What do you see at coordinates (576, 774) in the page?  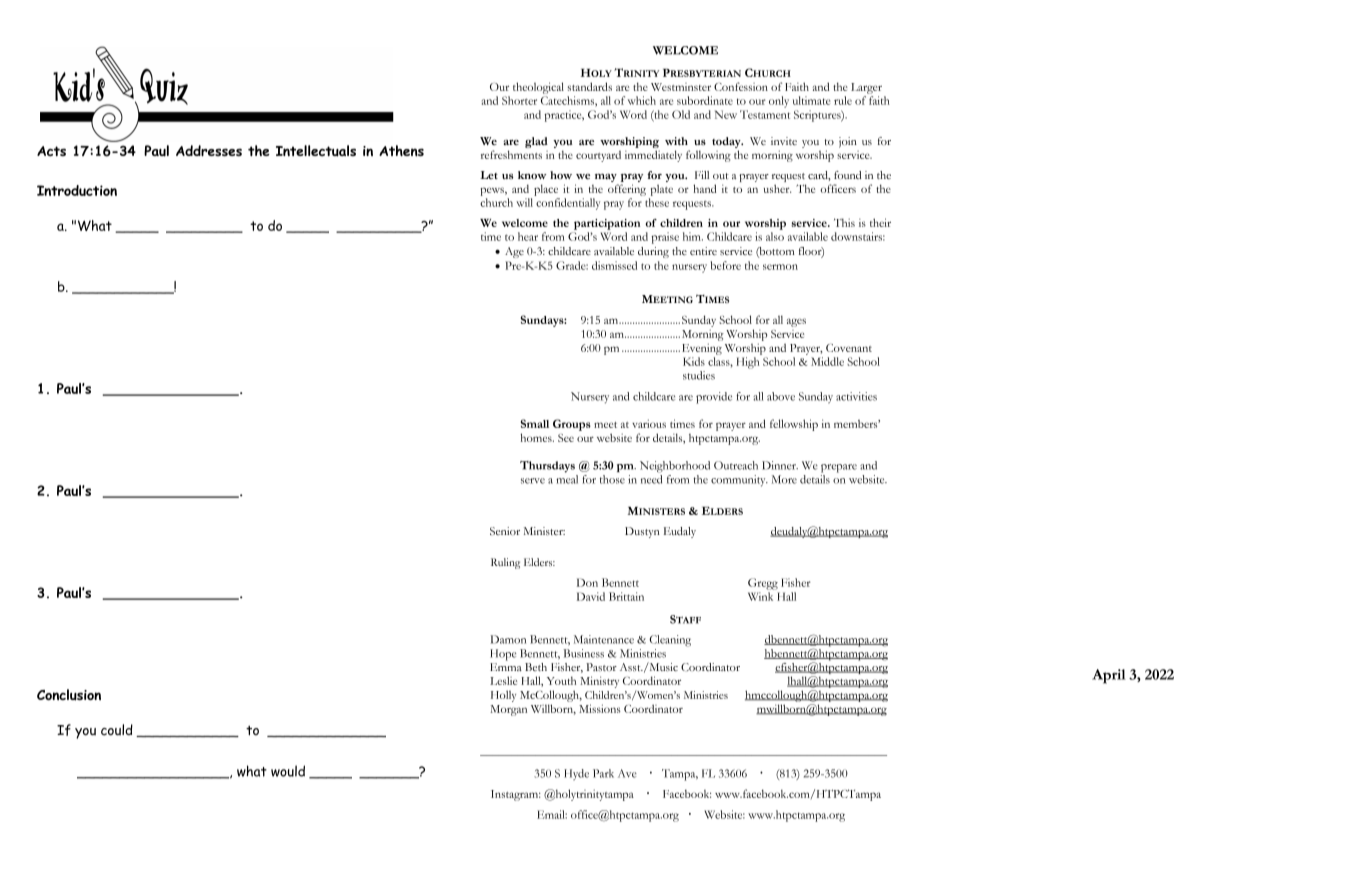 I see `Hyde` at bounding box center [576, 774].
